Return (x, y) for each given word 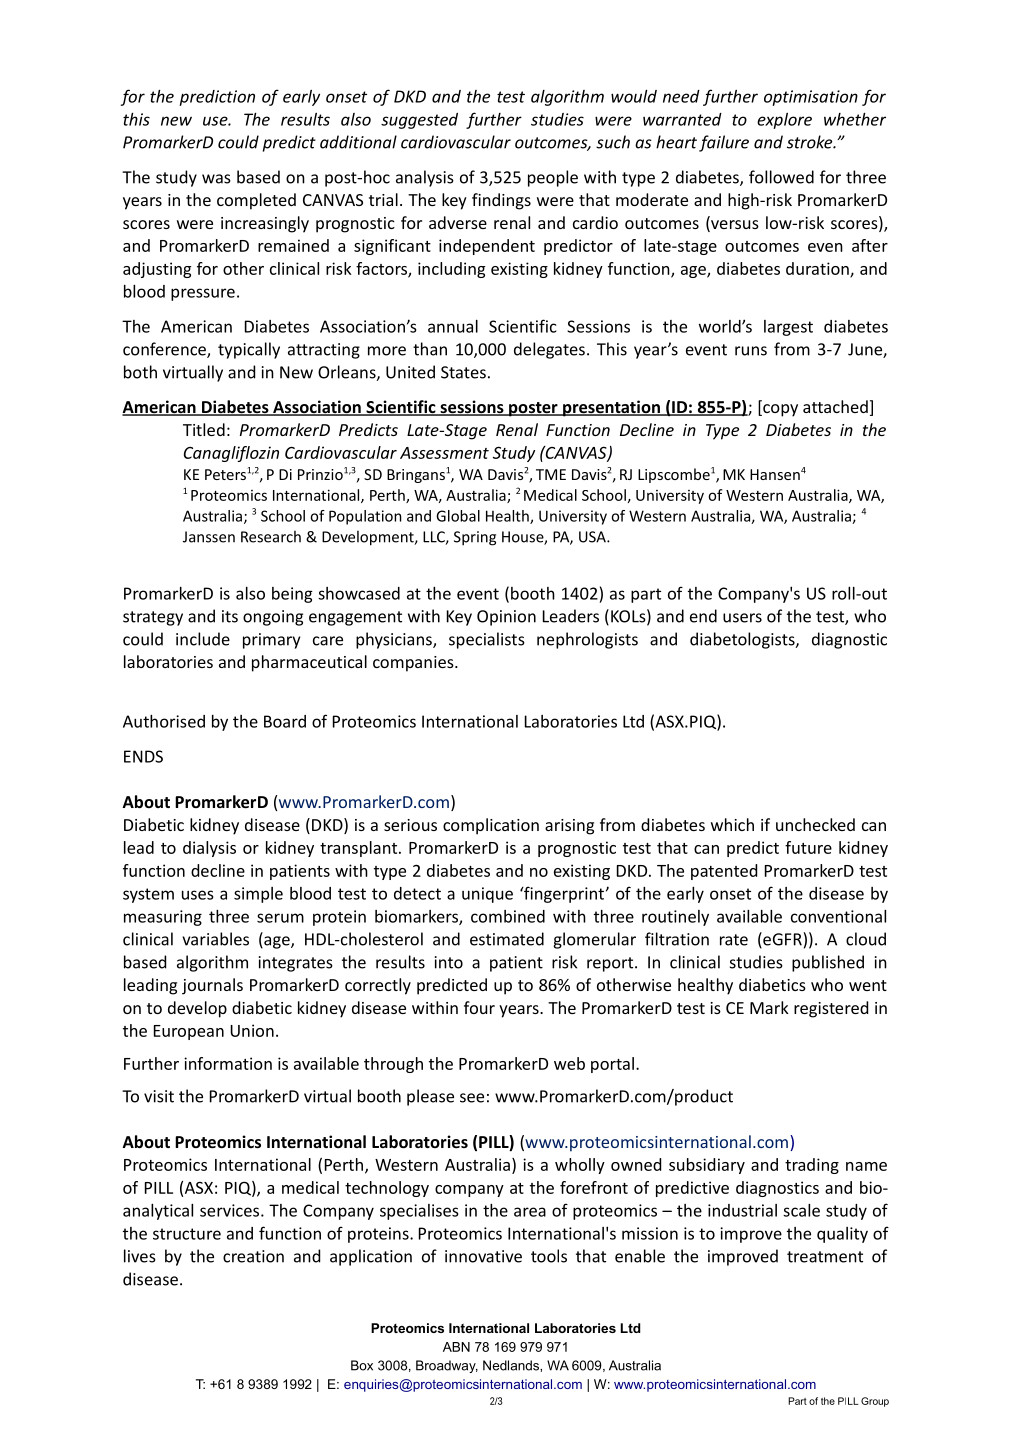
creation (253, 1256)
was (216, 179)
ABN (456, 1347)
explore (784, 121)
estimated (507, 939)
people (553, 178)
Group (875, 1402)
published (828, 963)
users (742, 618)
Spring (475, 538)
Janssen (209, 537)
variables (215, 939)
